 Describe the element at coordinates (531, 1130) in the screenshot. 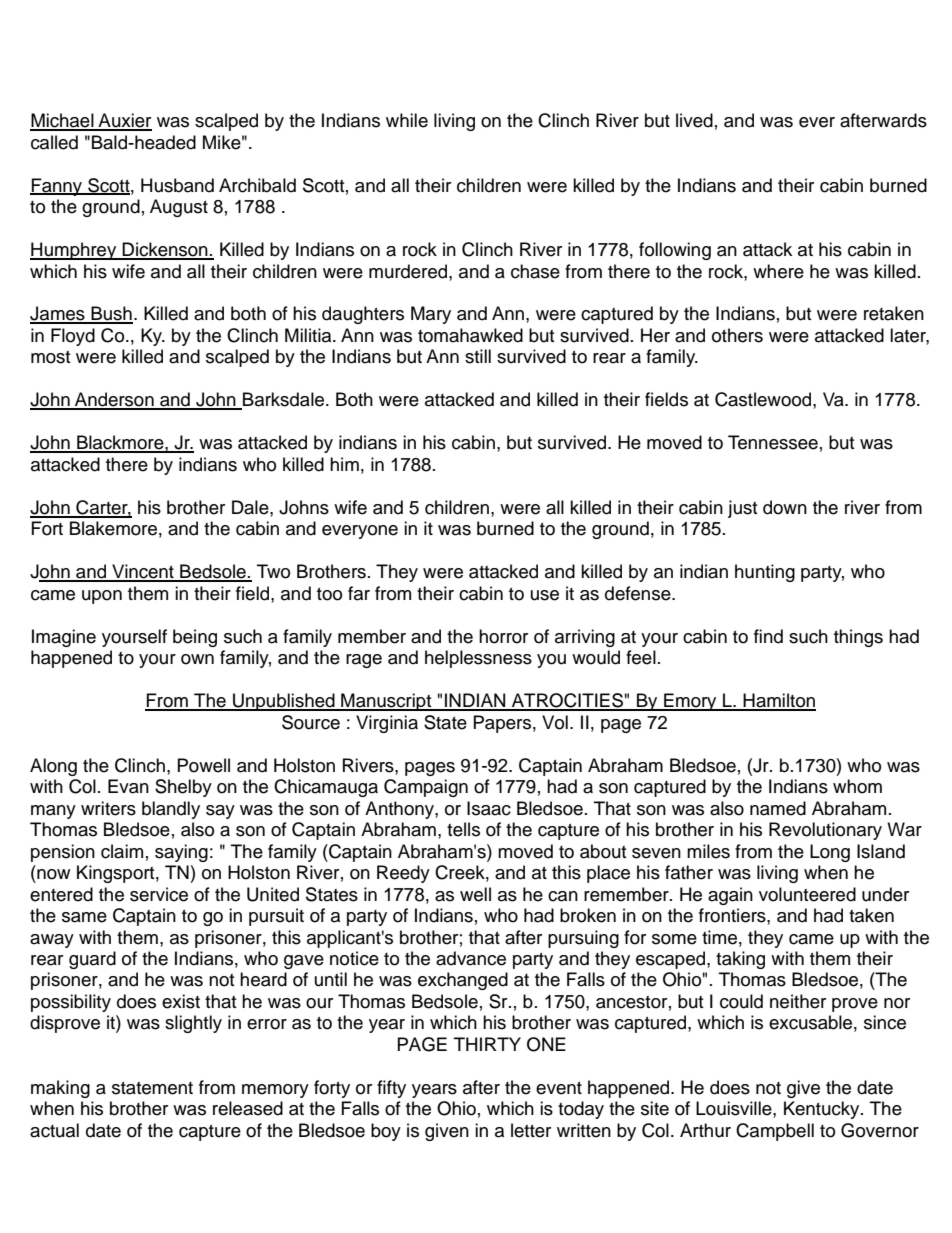

I see `letter` at that location.
